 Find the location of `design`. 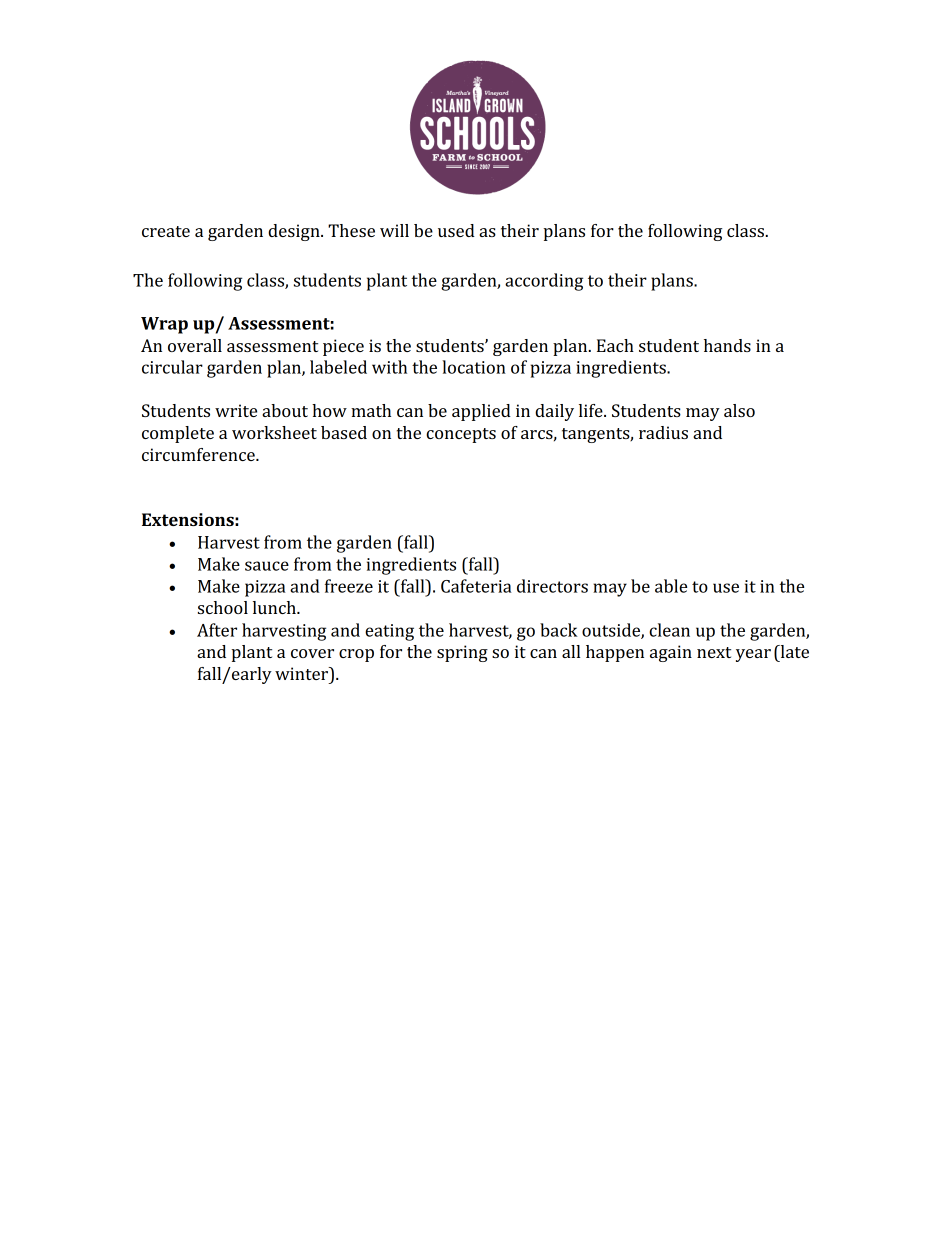

design is located at coordinates (295, 232).
